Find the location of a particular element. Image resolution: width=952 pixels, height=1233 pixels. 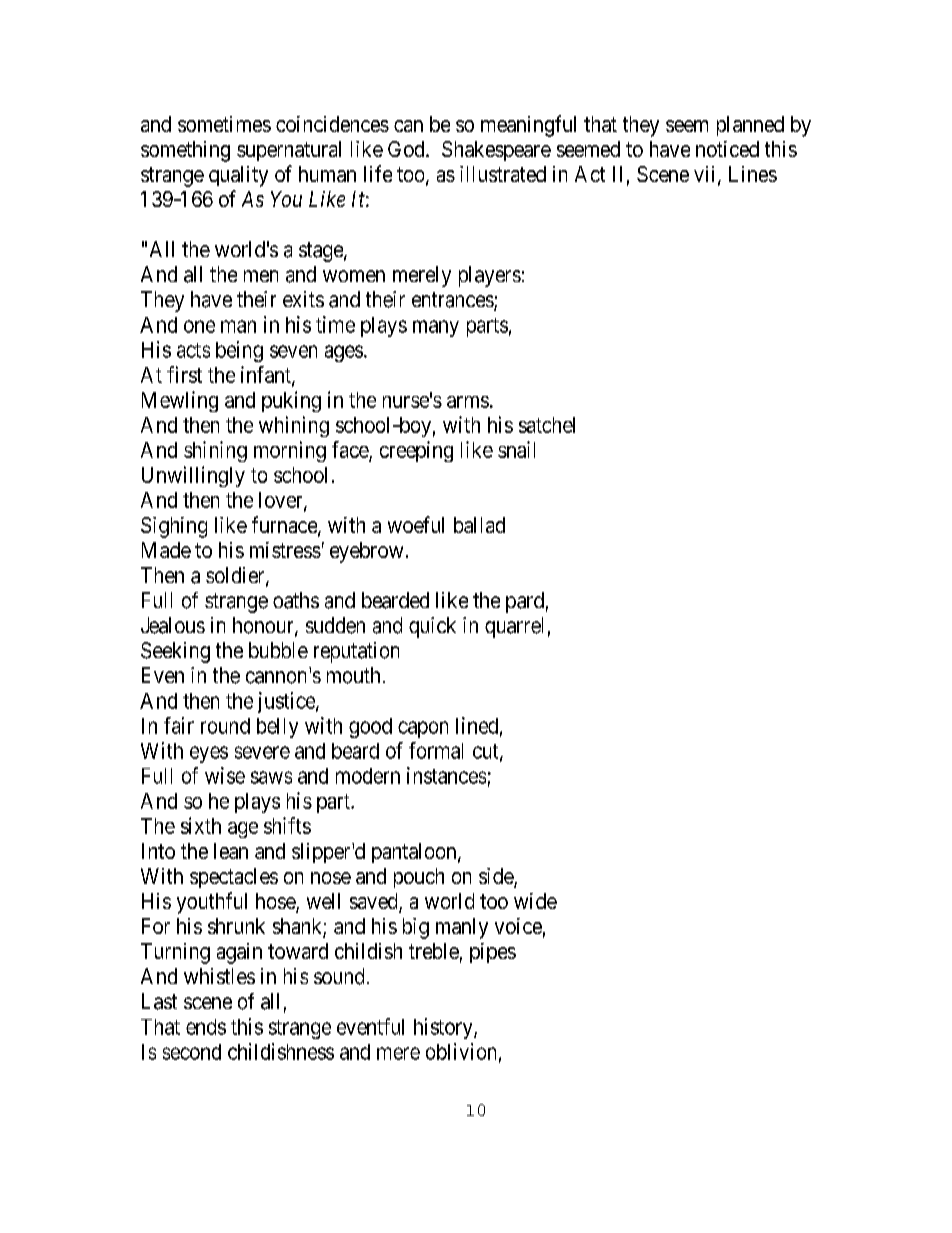

creeping is located at coordinates (416, 451).
